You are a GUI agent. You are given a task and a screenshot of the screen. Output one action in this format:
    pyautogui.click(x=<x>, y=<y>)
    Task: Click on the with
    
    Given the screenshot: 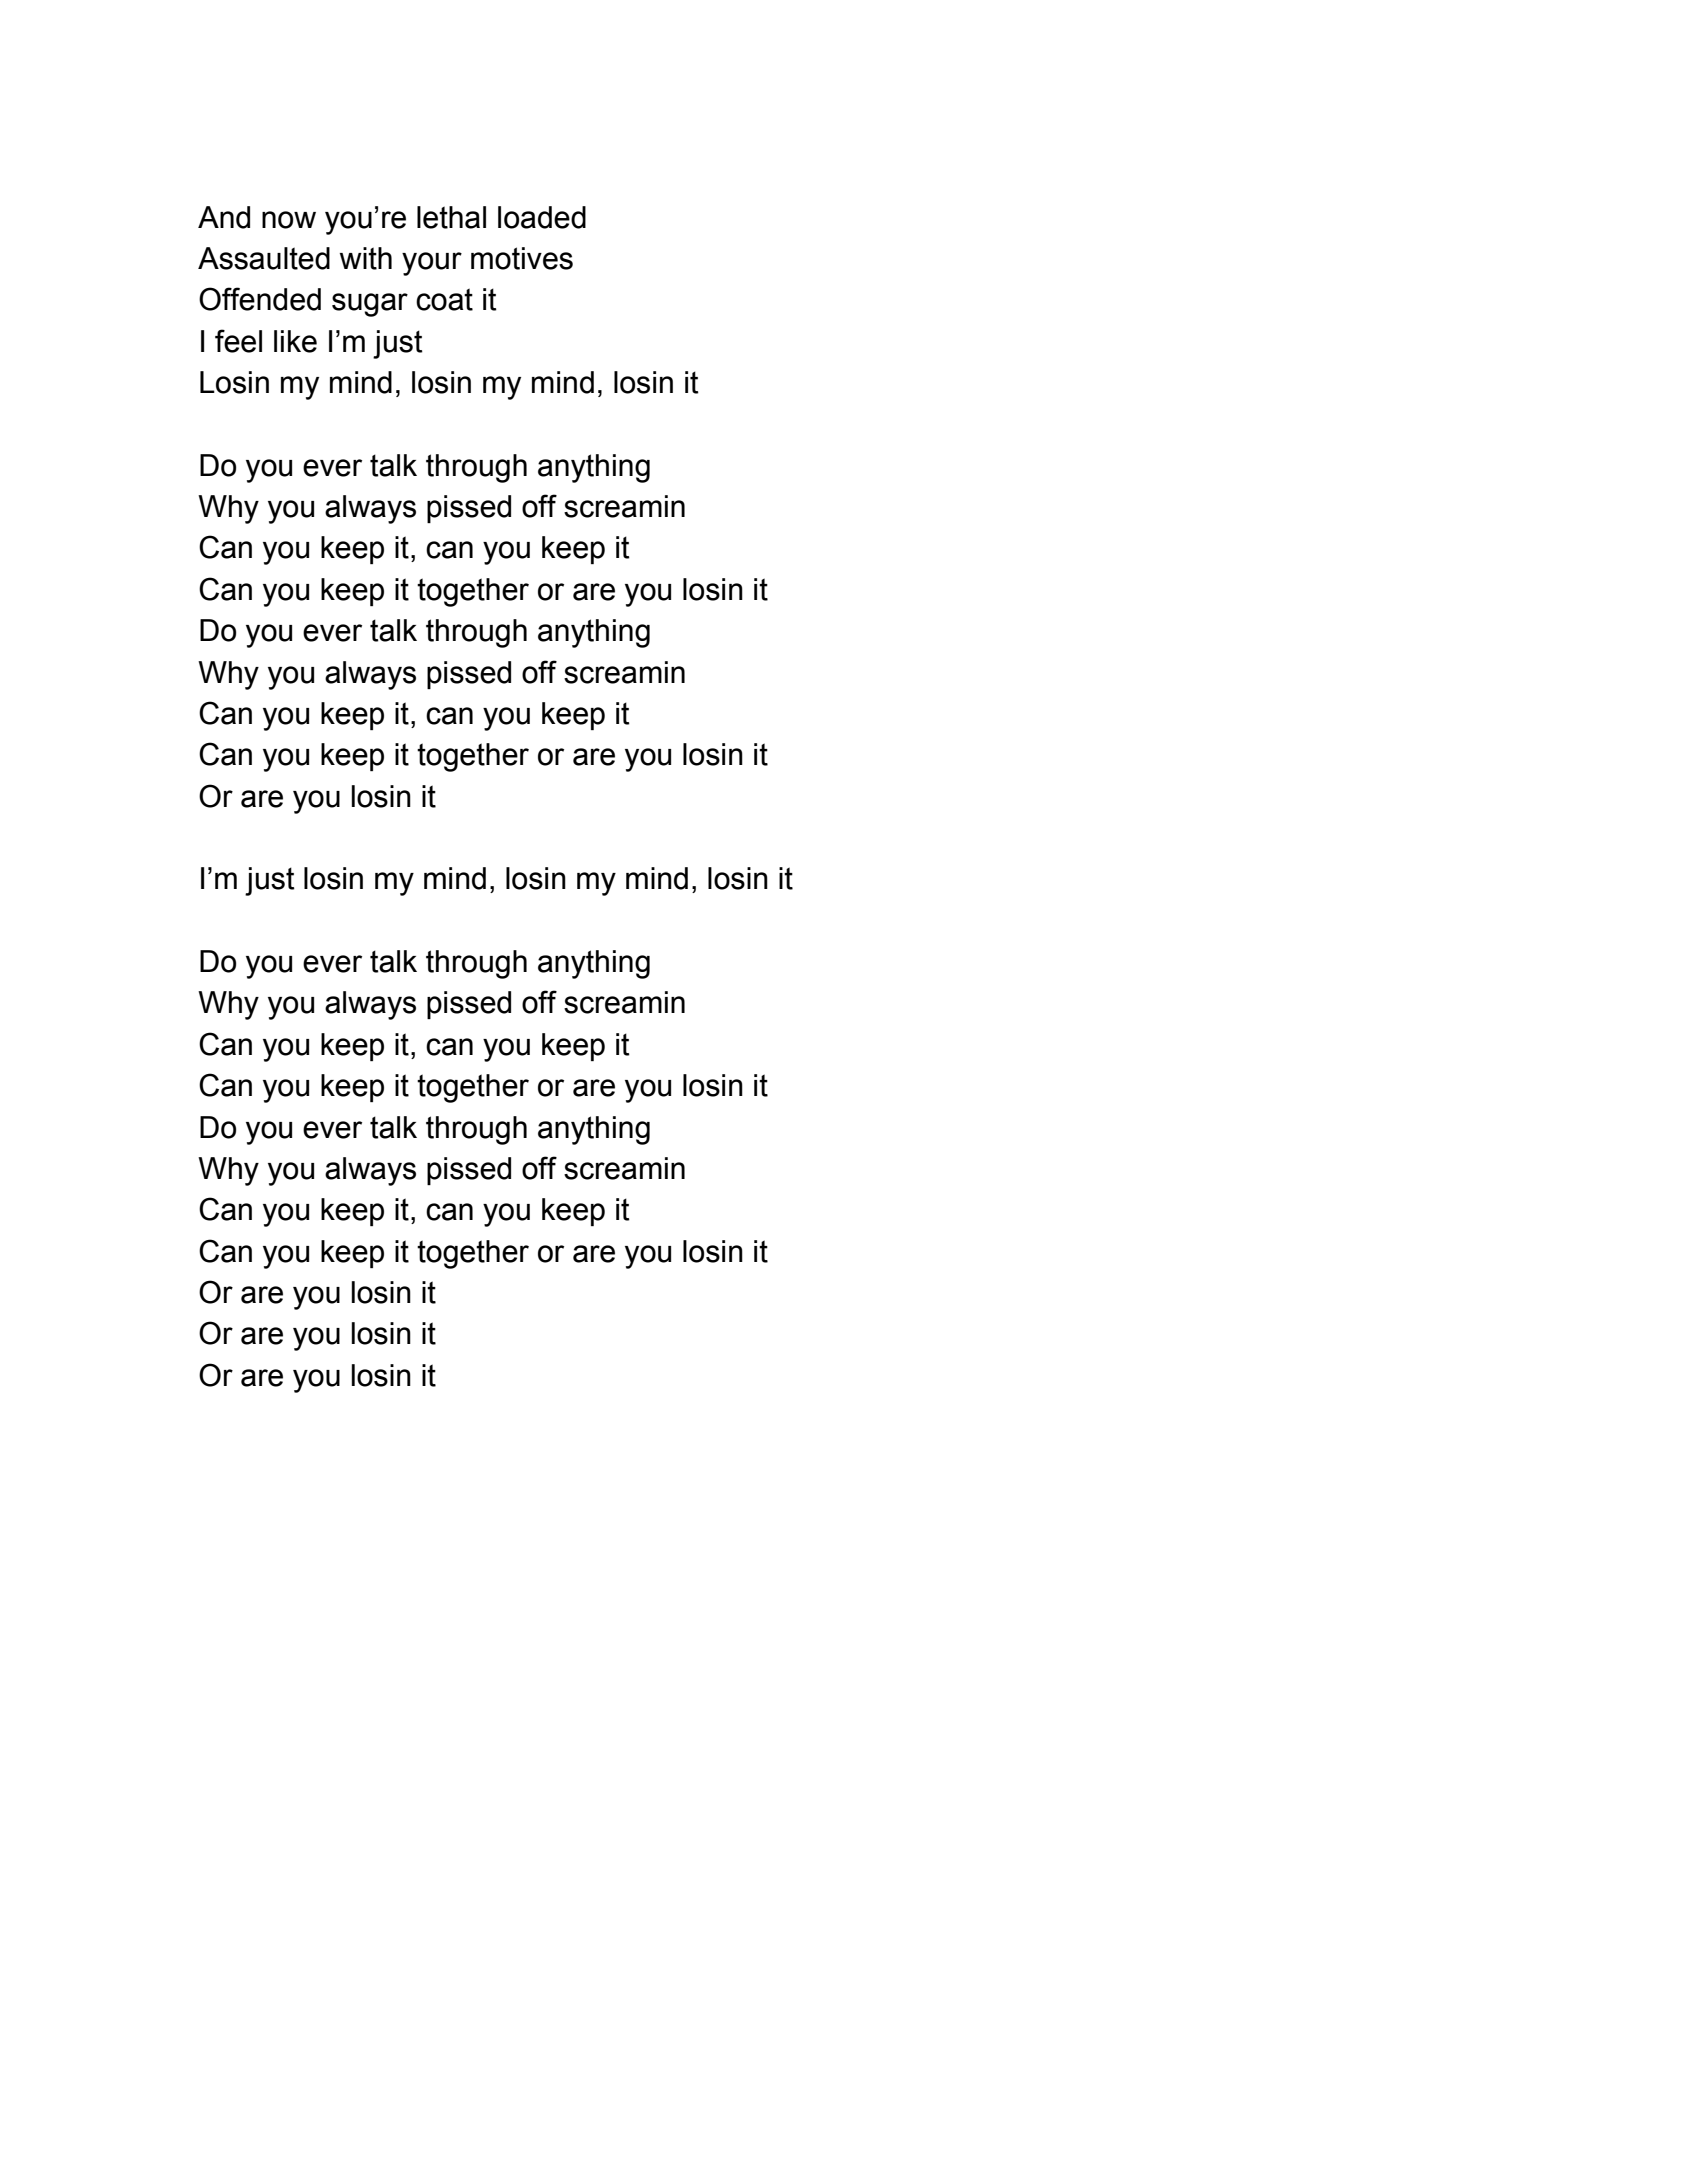 What is the action you would take?
    pyautogui.click(x=366, y=258)
